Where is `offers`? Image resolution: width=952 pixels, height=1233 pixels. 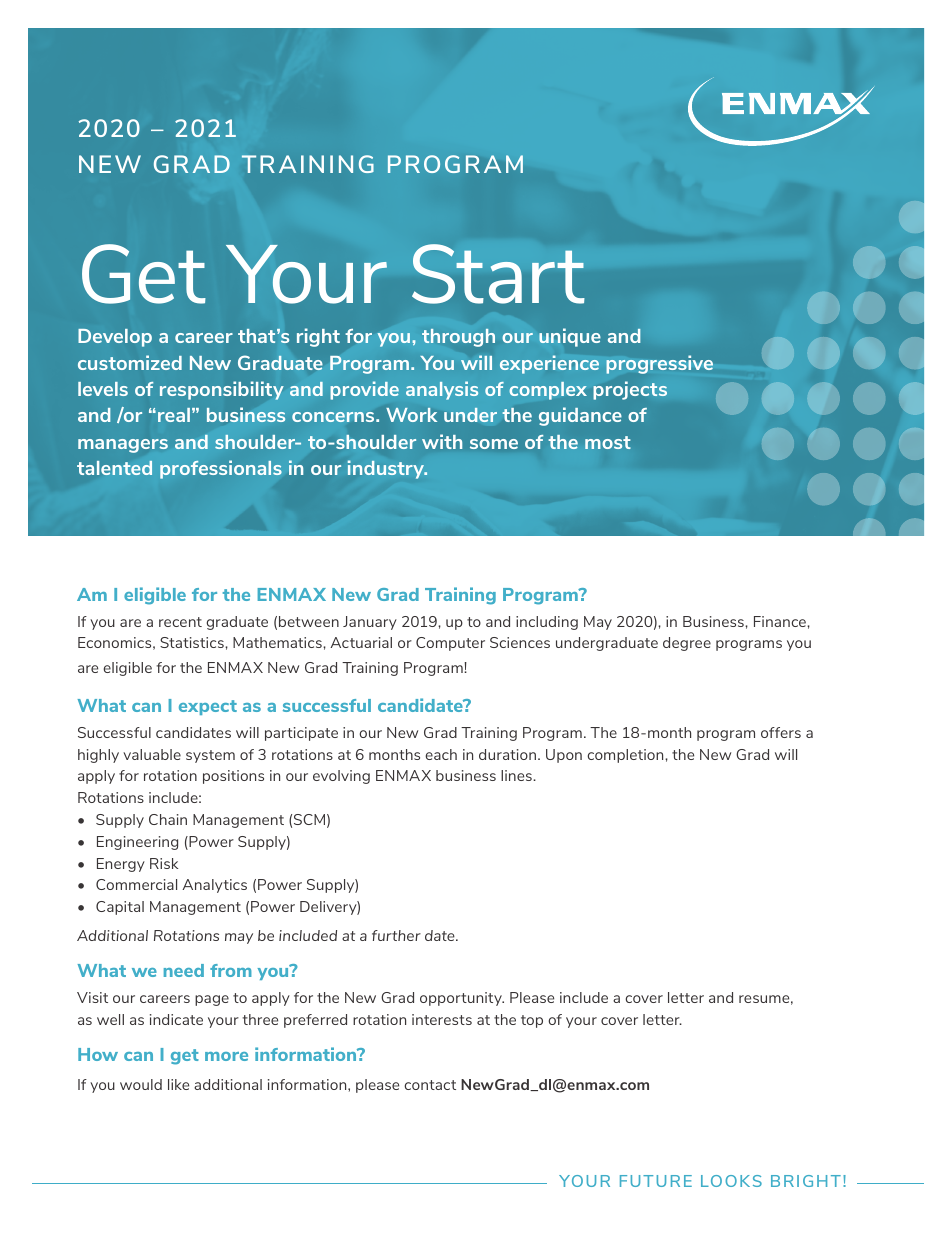 offers is located at coordinates (781, 732).
